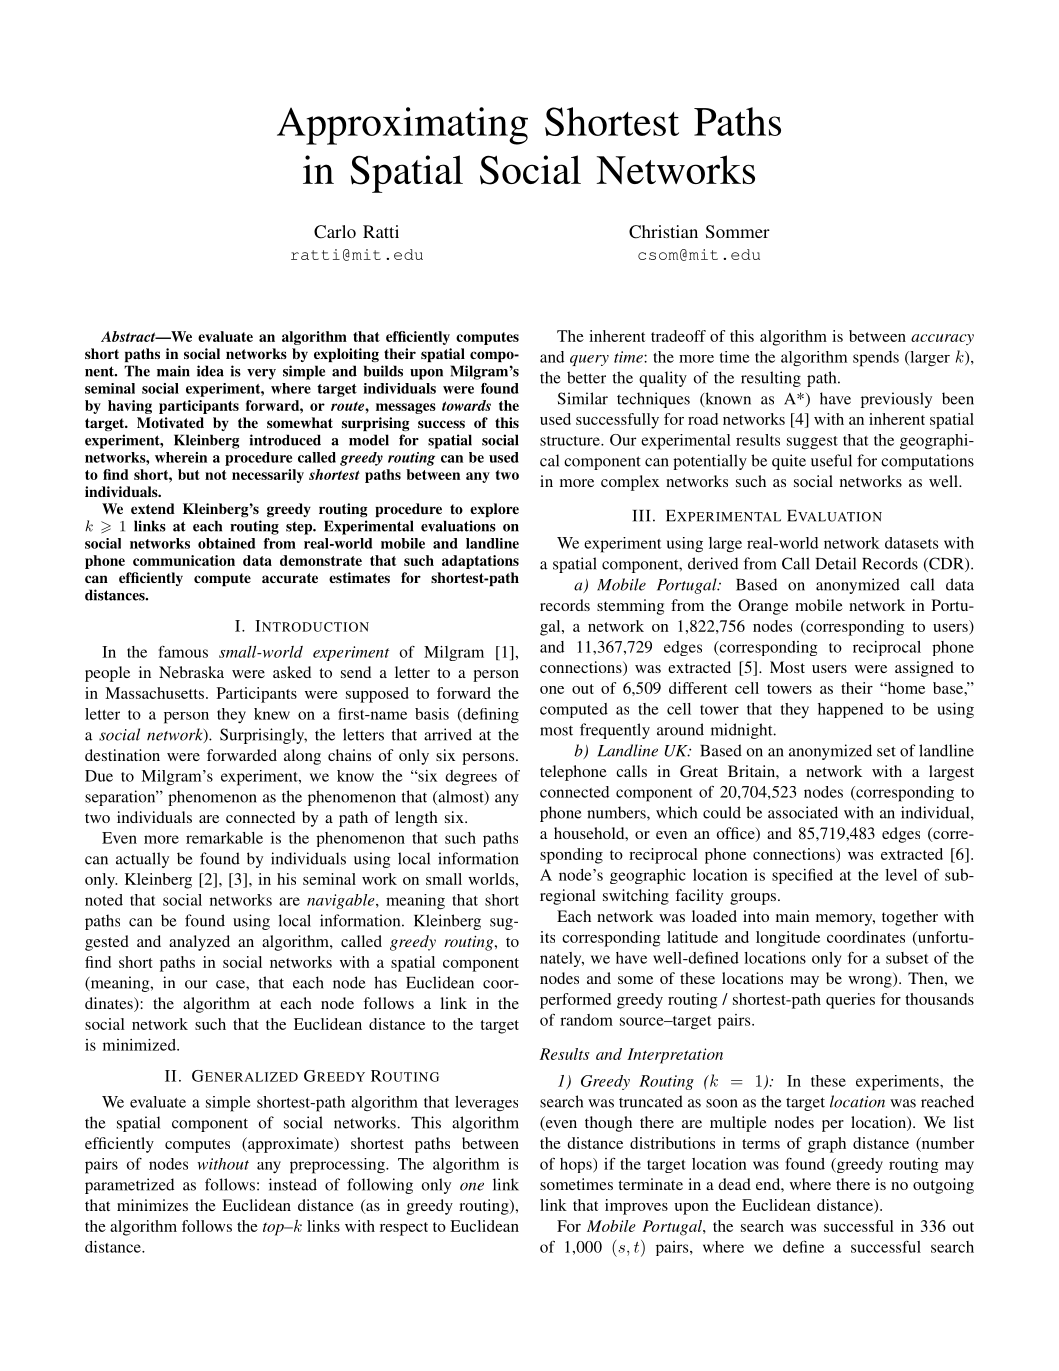  I want to click on Nebraska, so click(191, 672).
